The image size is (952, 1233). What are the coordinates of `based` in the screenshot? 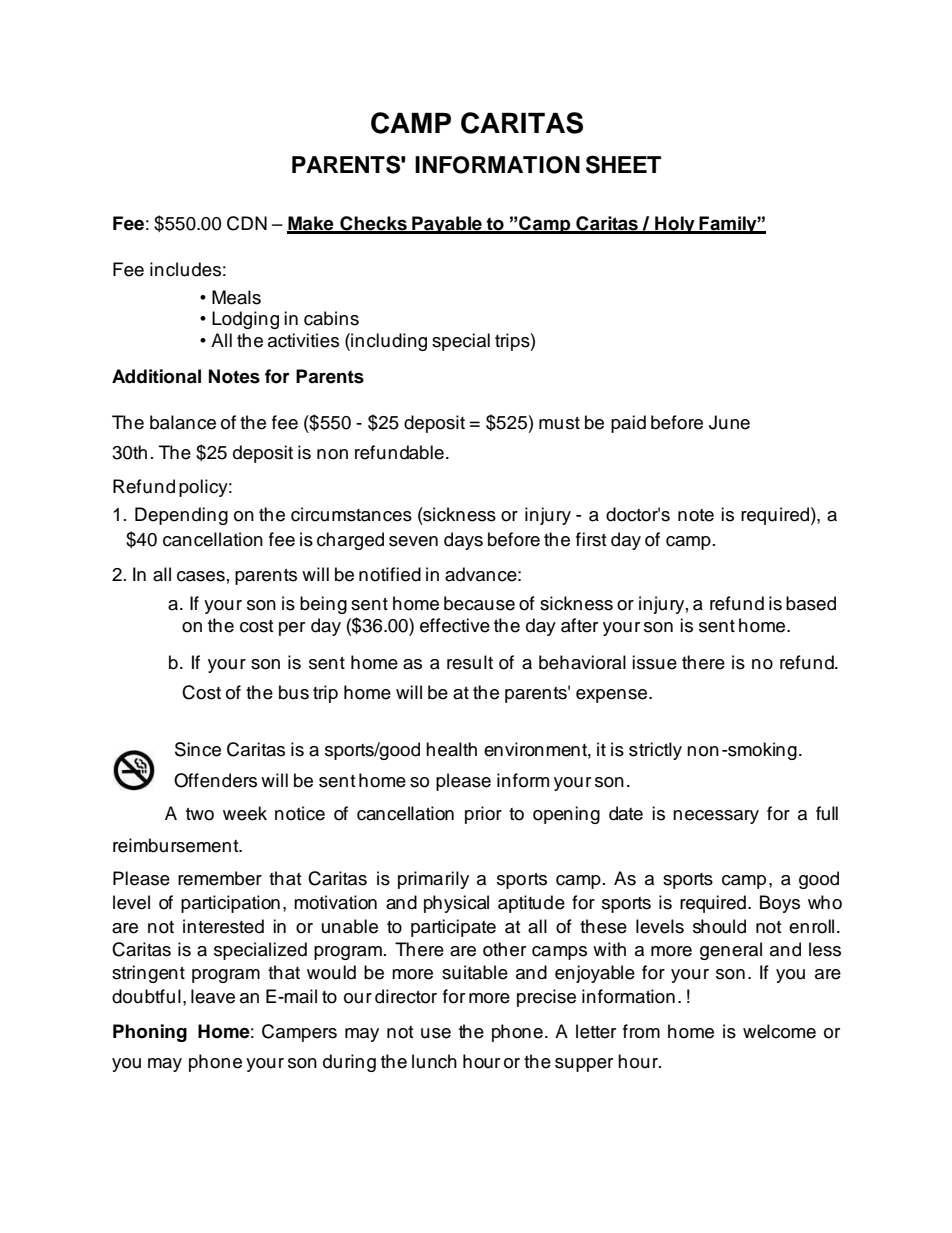 It's located at (811, 603).
